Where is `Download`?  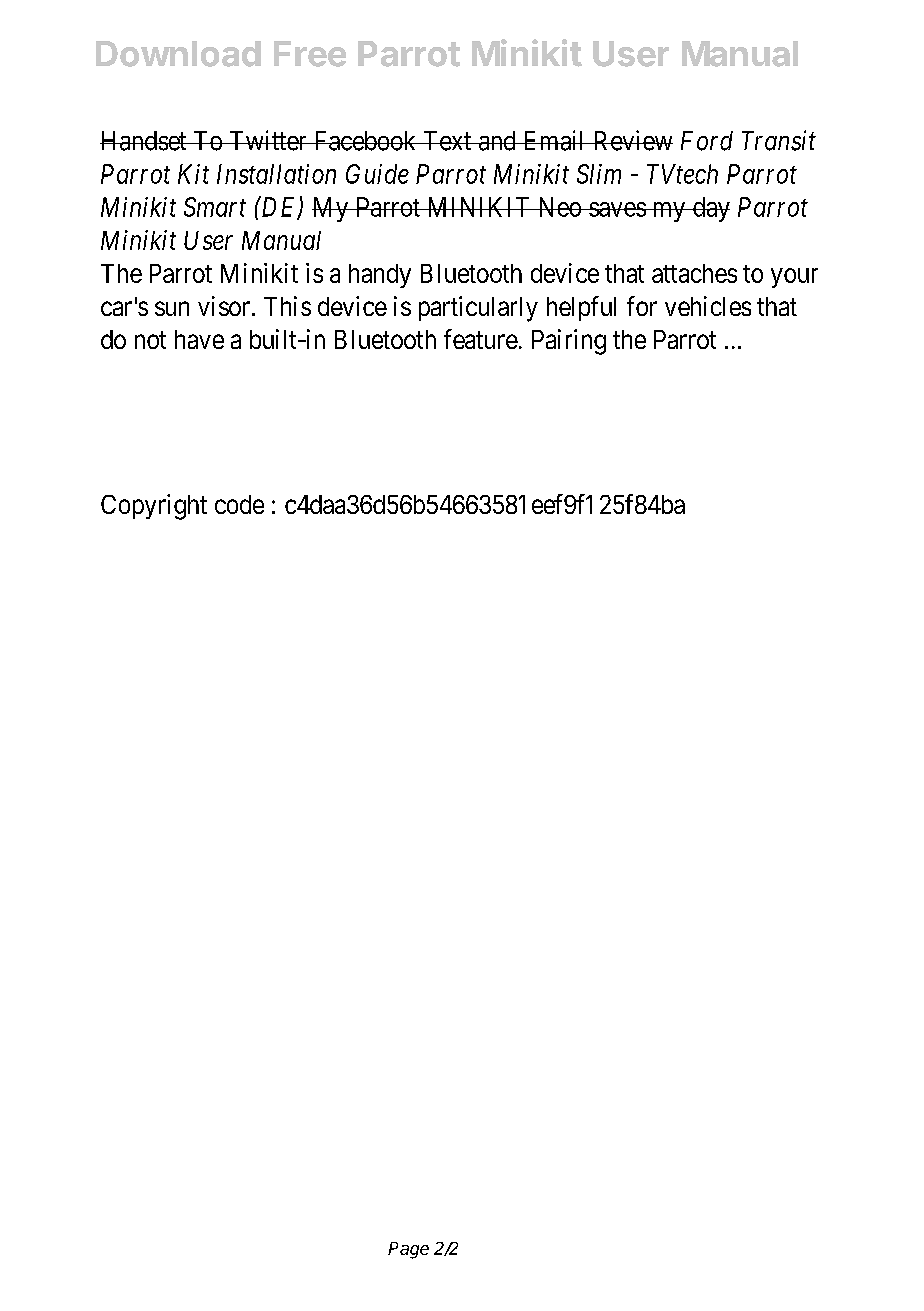 Download is located at coordinates (178, 54).
